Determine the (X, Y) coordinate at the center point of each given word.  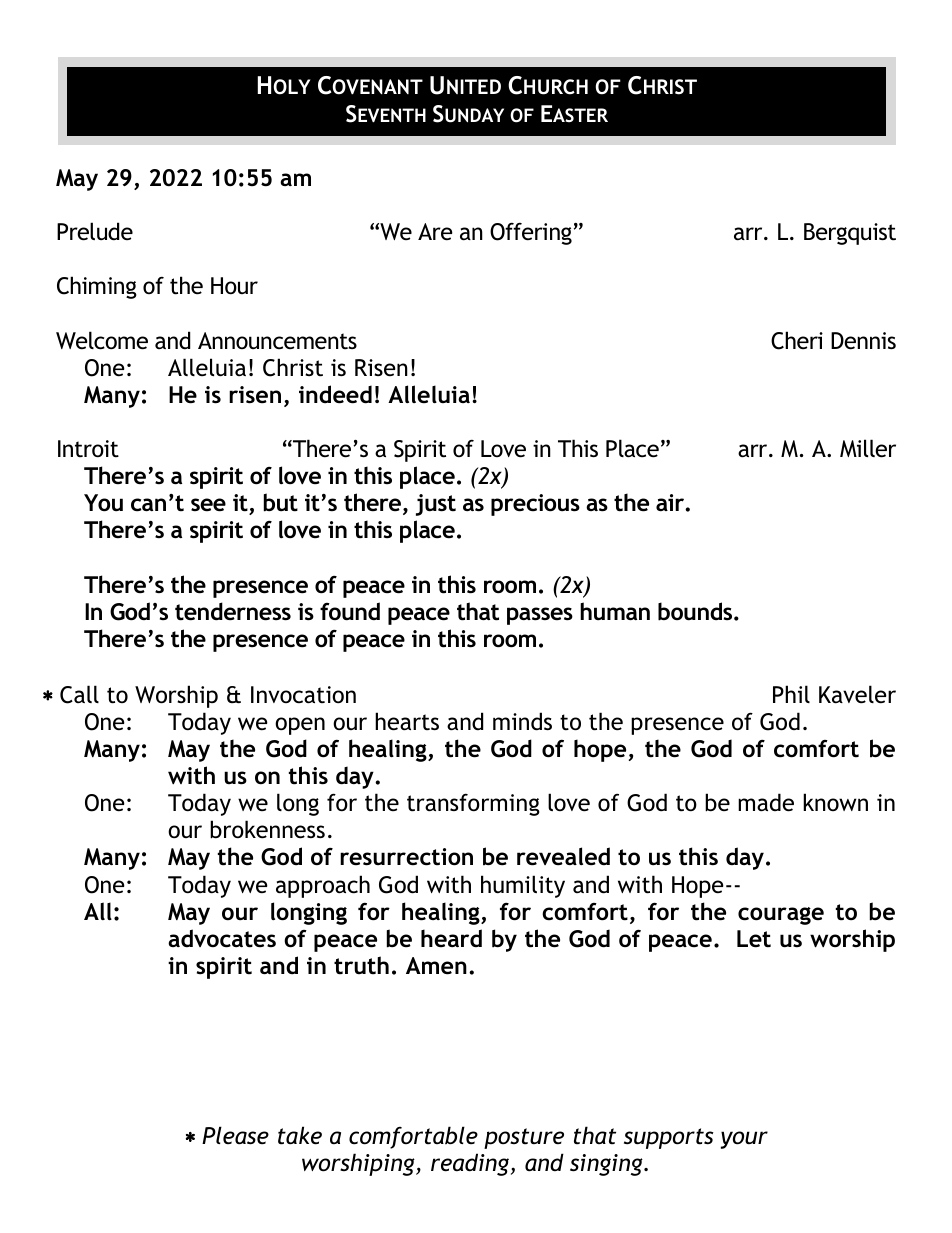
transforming (473, 805)
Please (235, 1135)
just (436, 505)
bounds (696, 611)
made (766, 802)
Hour (234, 286)
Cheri (797, 340)
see (208, 505)
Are (435, 232)
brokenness (267, 829)
